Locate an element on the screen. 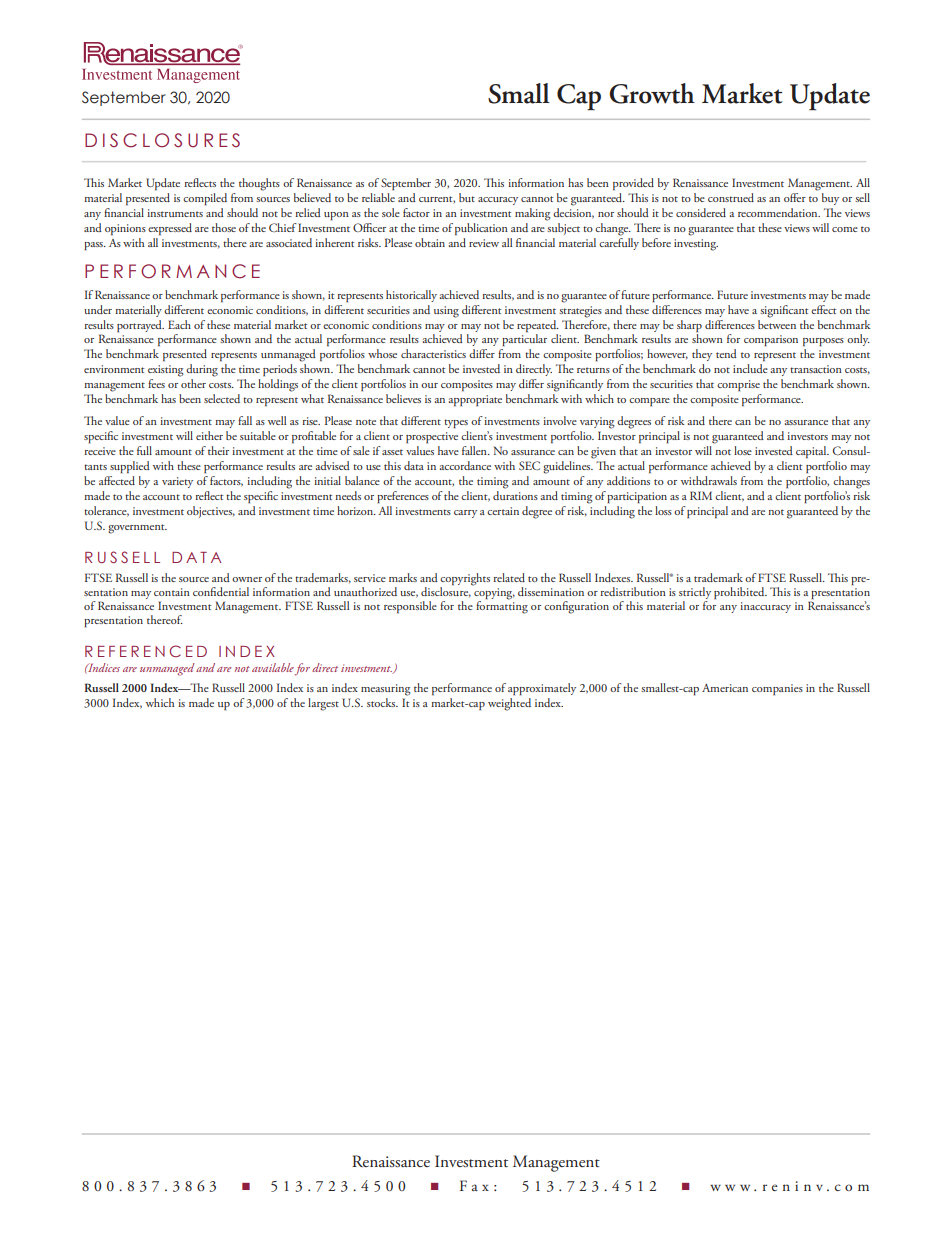 The height and width of the screenshot is (1233, 952). offer is located at coordinates (795, 197).
